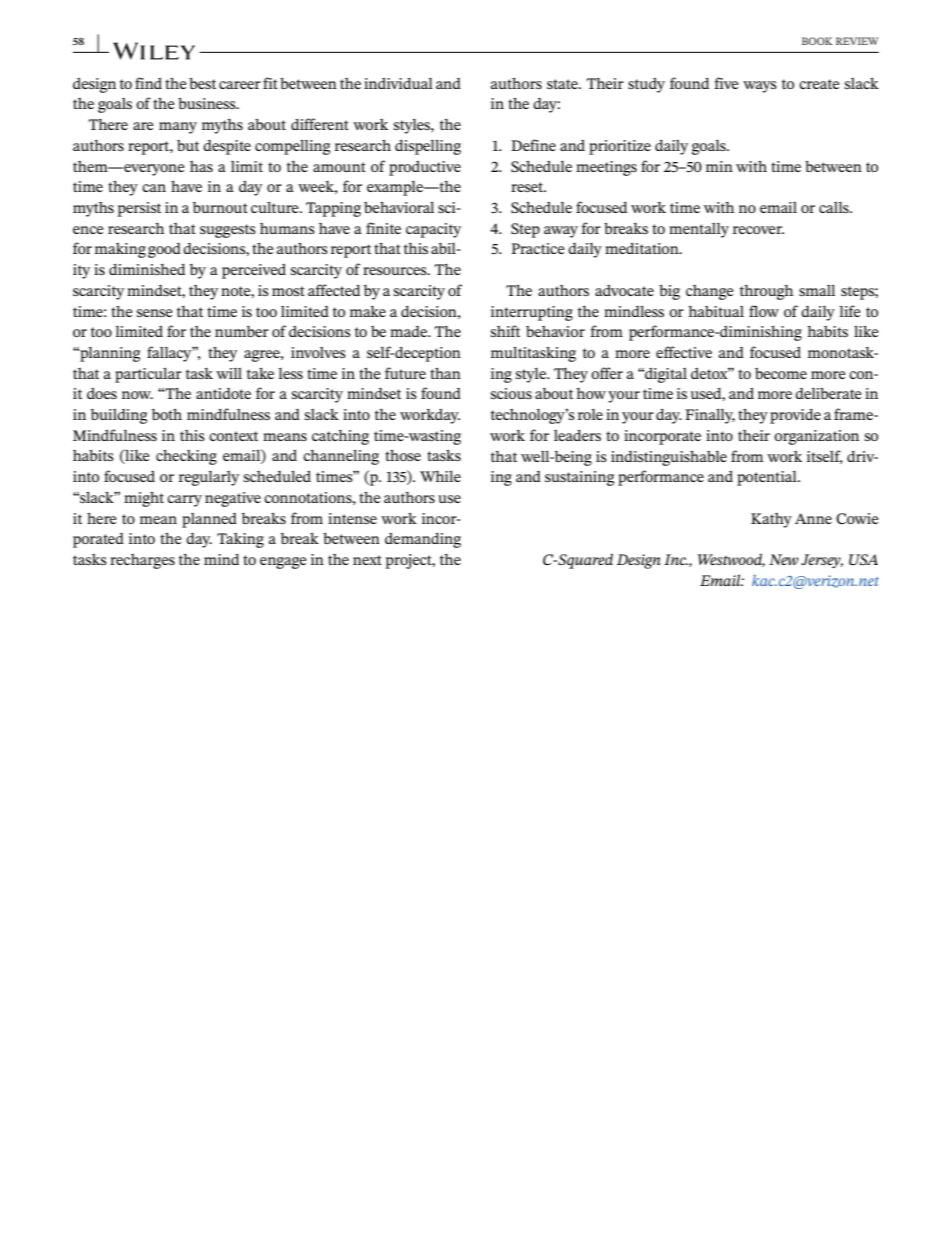 This document has height=1251, width=952. I want to click on Taking, so click(240, 540).
